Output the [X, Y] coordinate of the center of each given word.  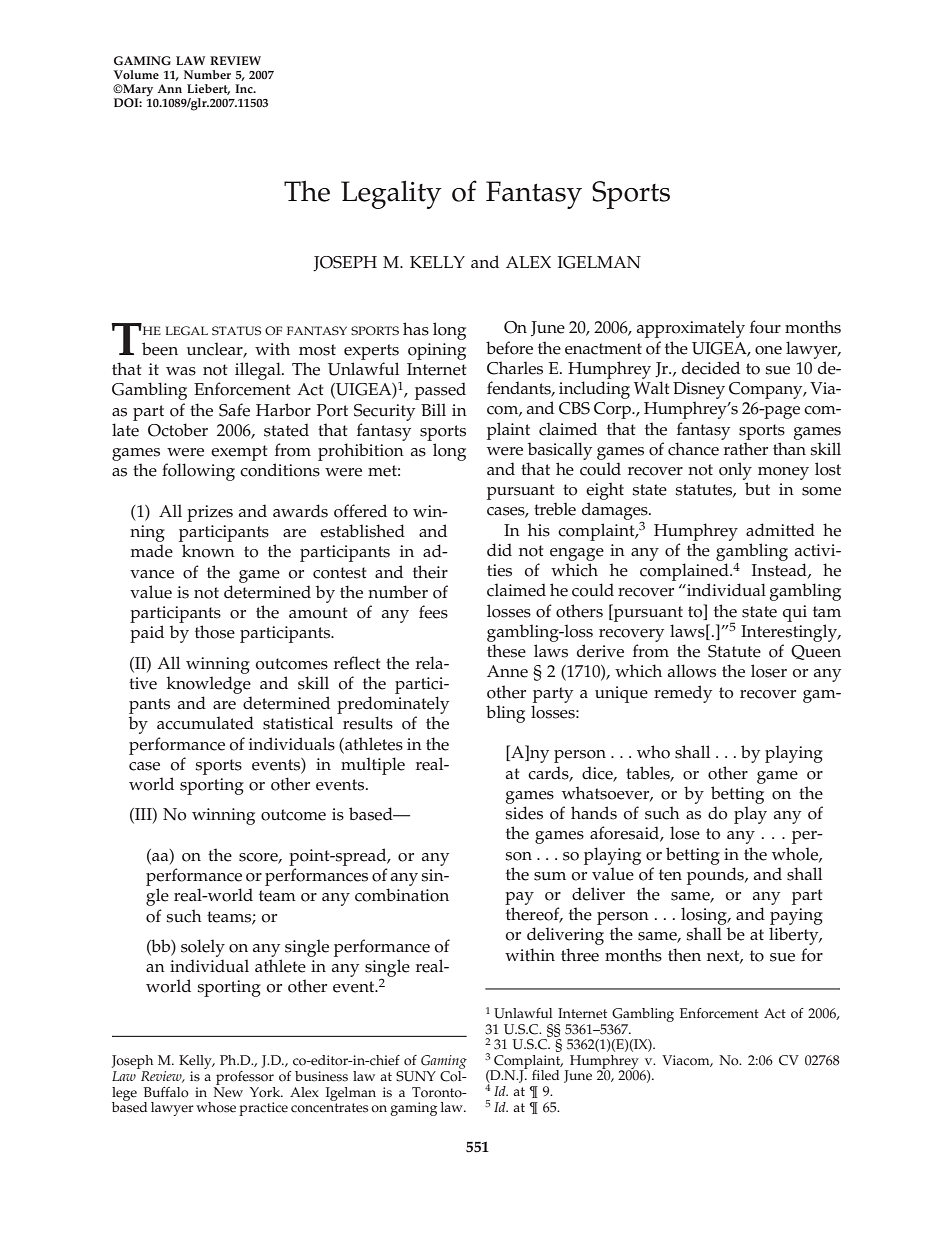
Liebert [208, 89]
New [228, 1091]
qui [795, 613]
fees [433, 612]
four [765, 327]
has [416, 329]
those [215, 632]
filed [545, 1075]
